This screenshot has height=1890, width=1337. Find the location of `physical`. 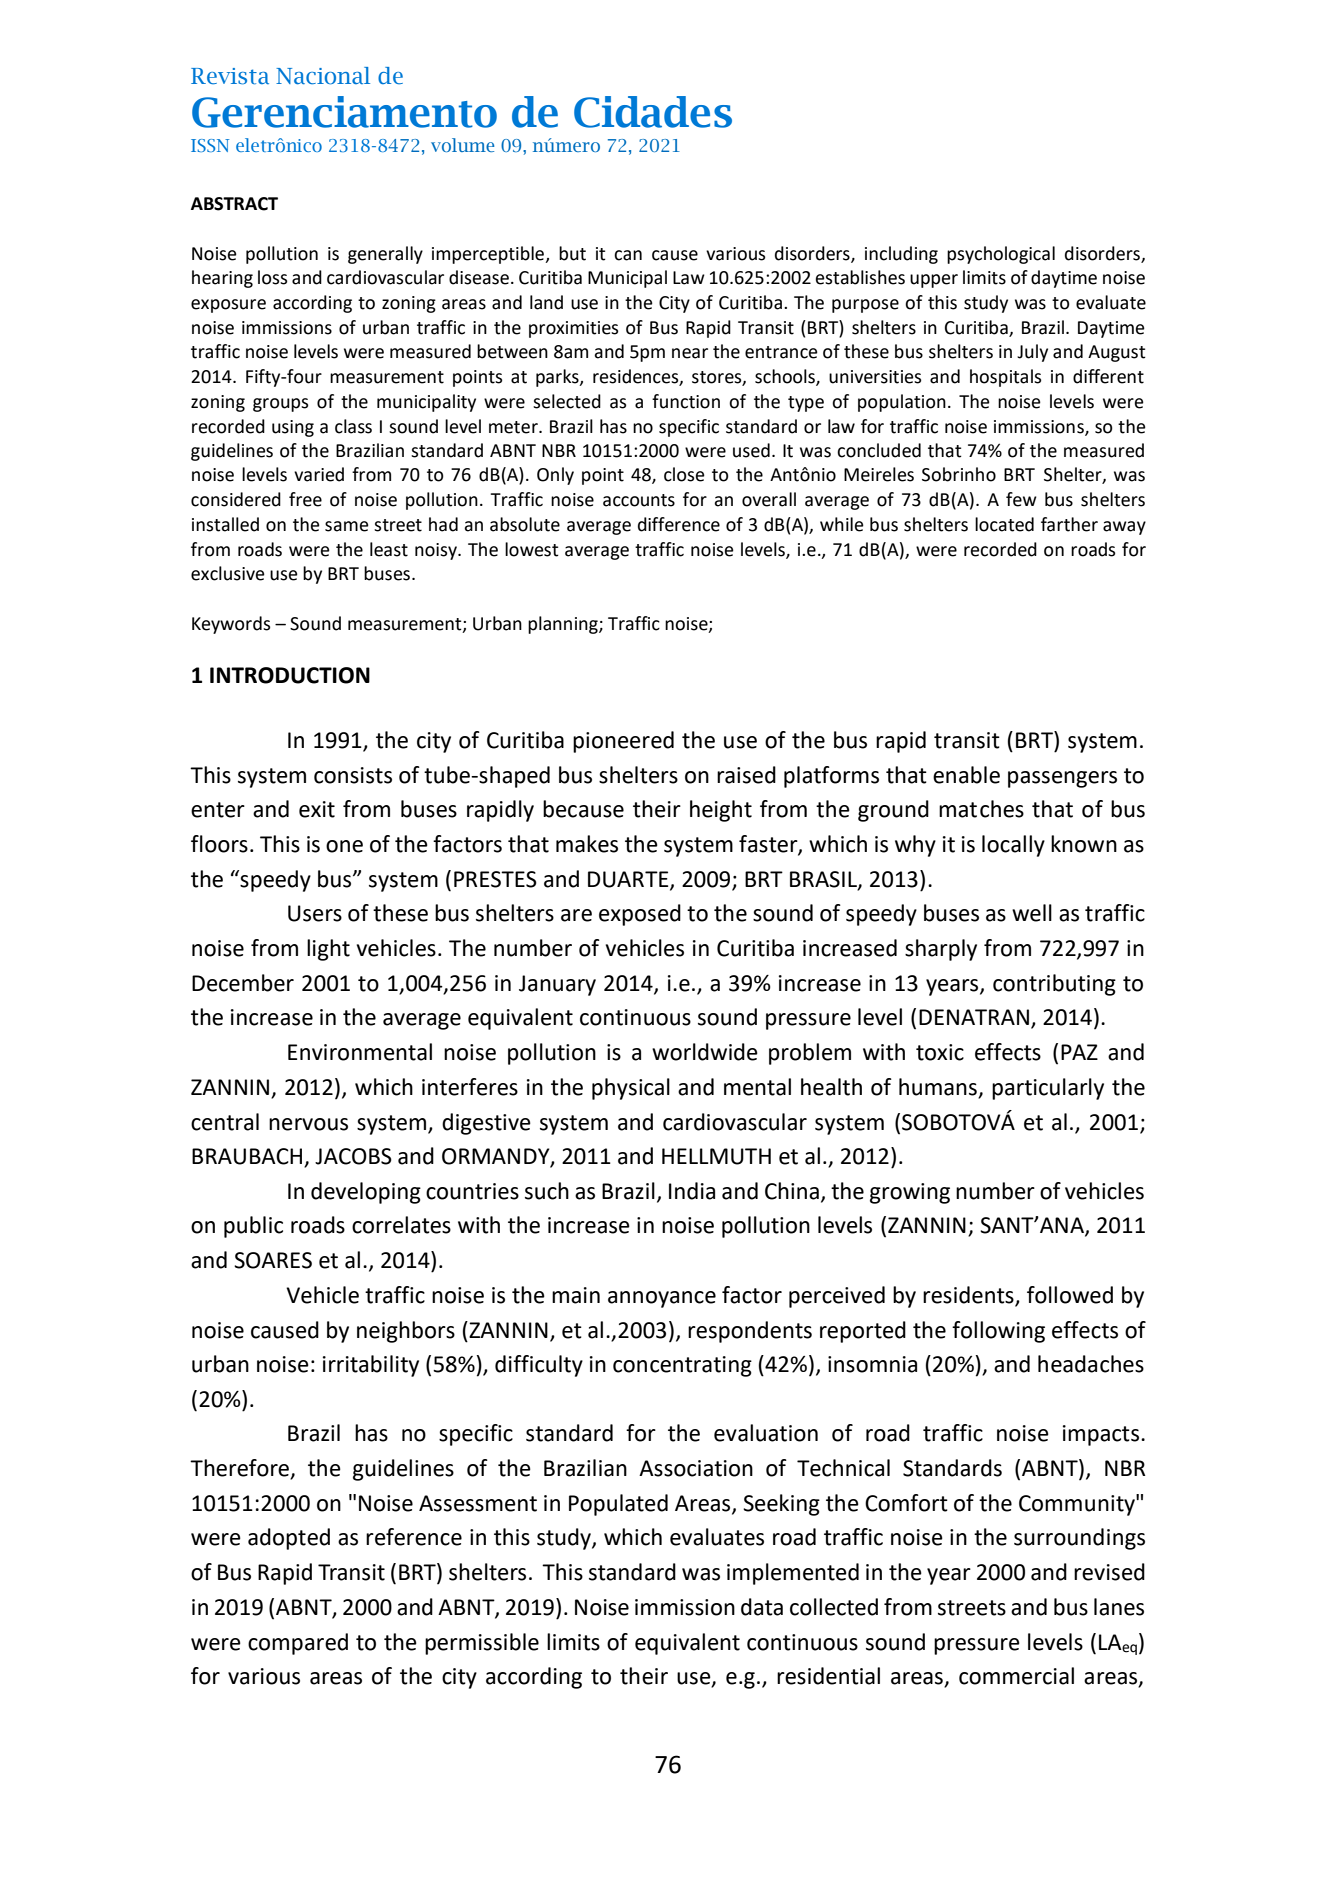

physical is located at coordinates (631, 1089).
